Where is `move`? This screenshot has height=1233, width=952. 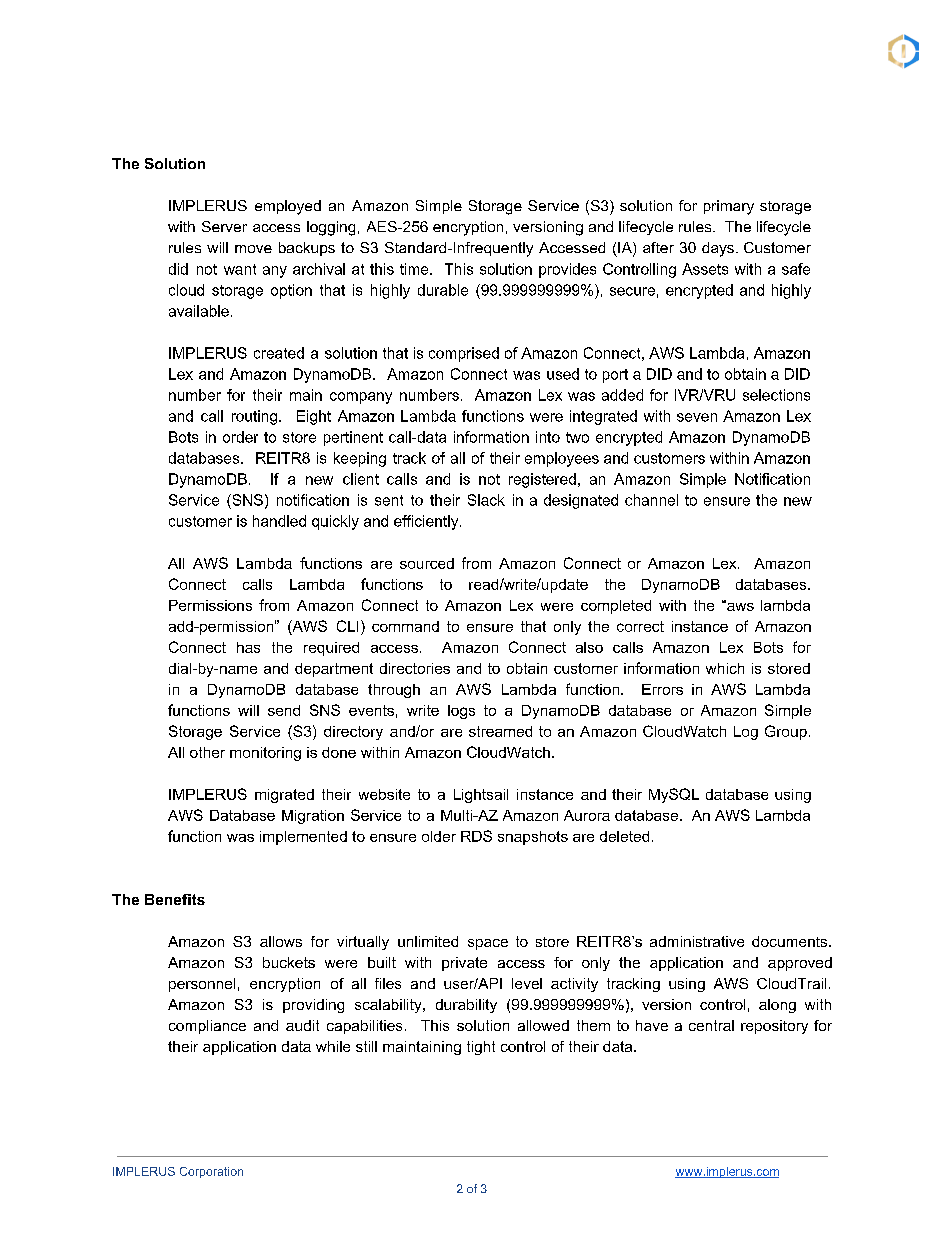 move is located at coordinates (253, 249).
